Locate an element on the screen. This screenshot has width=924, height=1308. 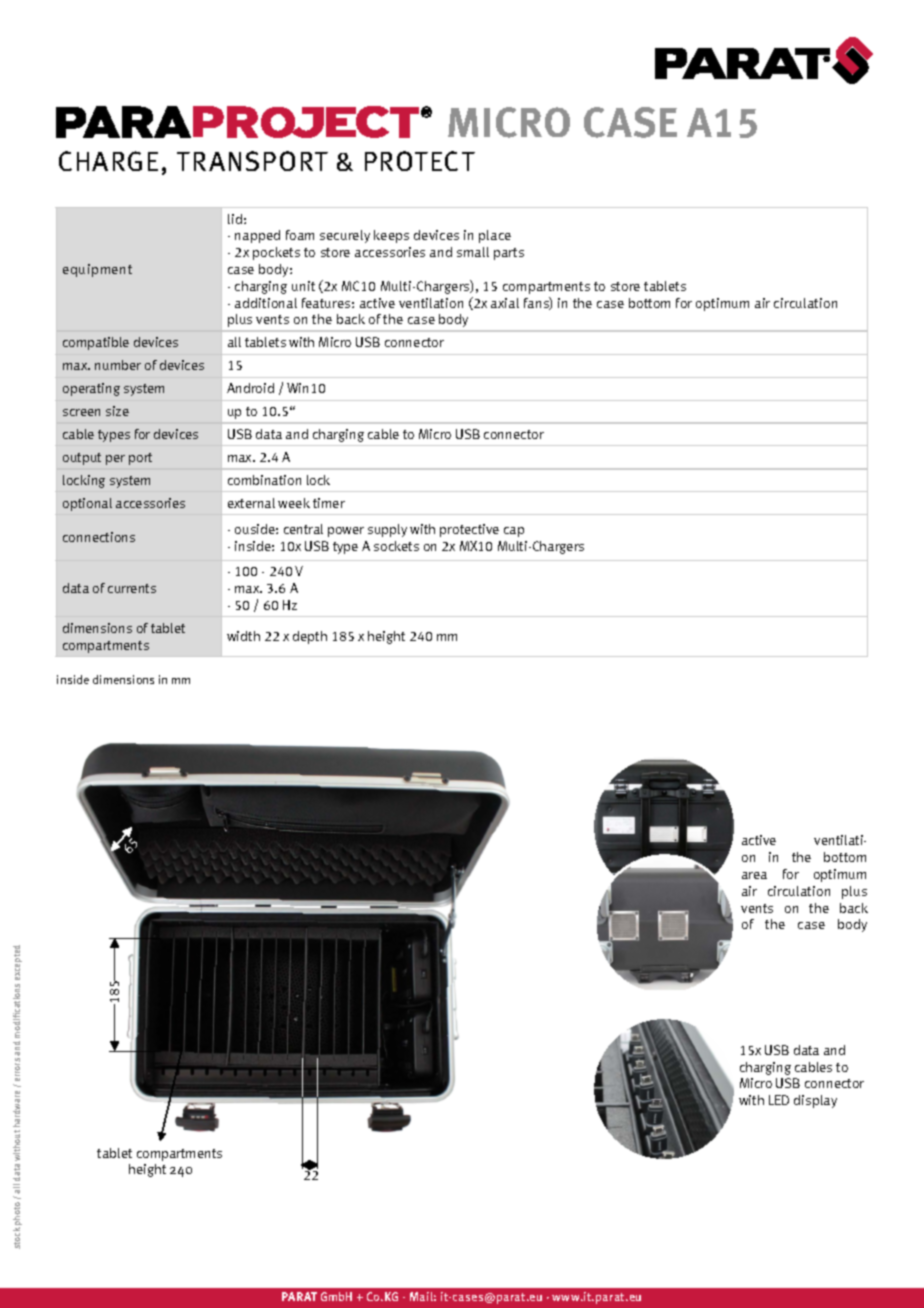
LED is located at coordinates (779, 1100).
